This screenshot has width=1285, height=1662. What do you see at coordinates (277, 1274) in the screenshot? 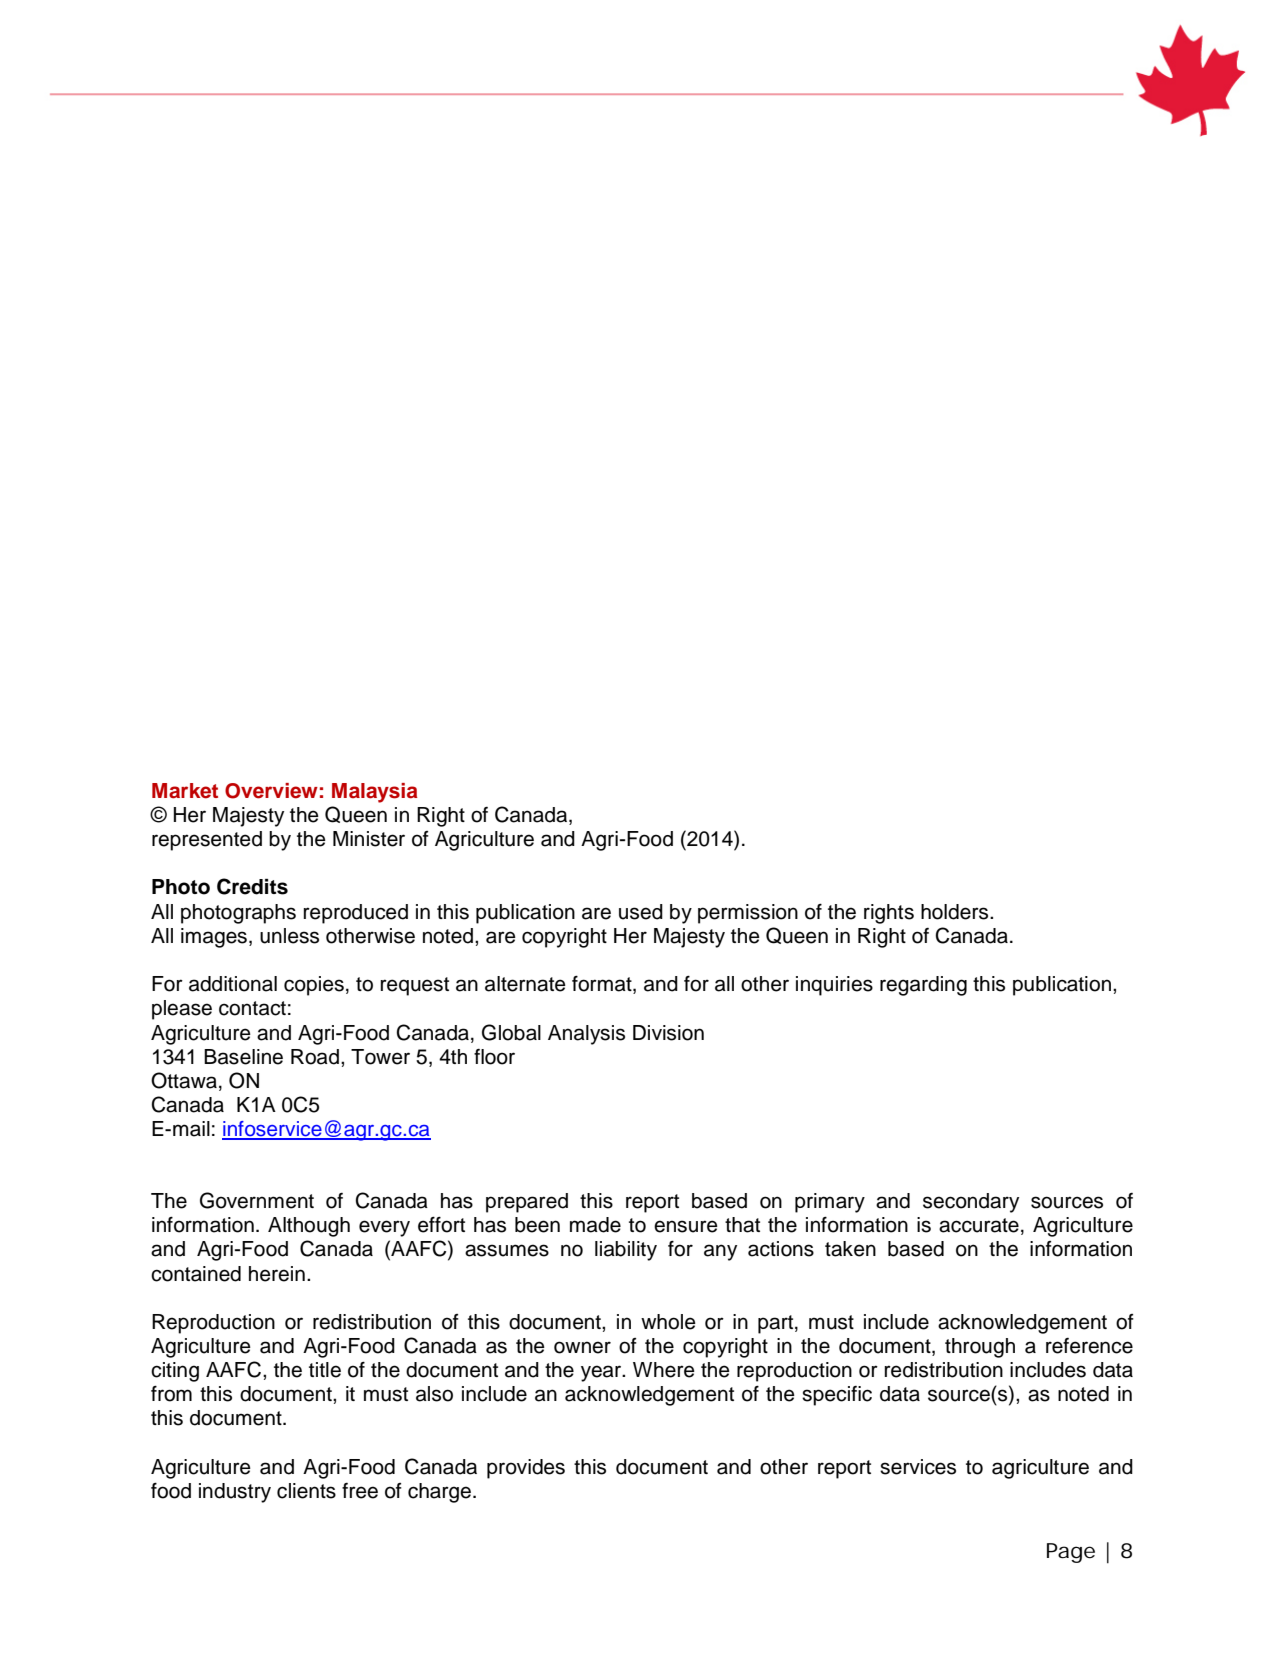
I see `herein` at bounding box center [277, 1274].
